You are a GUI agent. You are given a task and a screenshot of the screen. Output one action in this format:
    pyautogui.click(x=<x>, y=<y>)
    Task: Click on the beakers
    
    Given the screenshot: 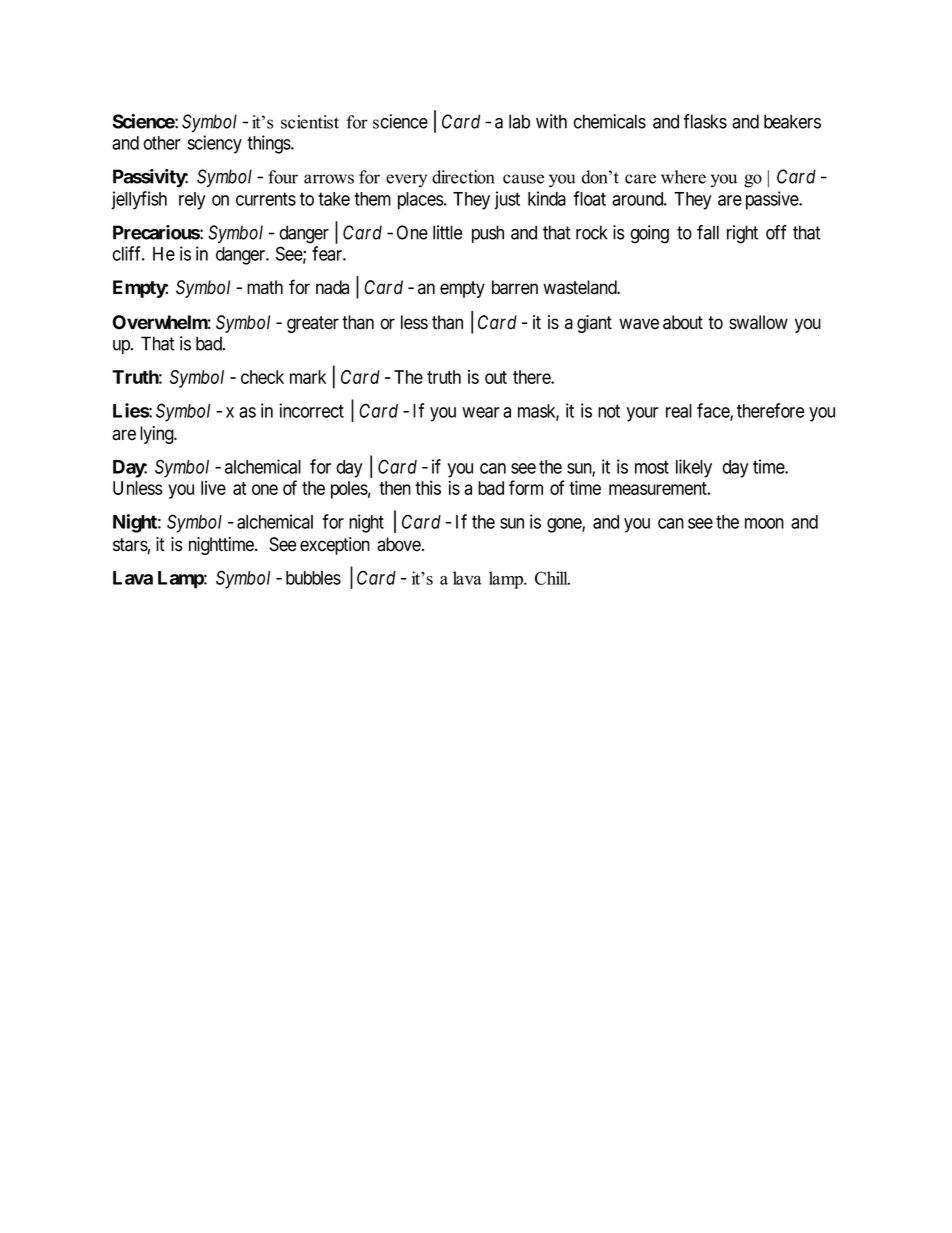 What is the action you would take?
    pyautogui.click(x=792, y=121)
